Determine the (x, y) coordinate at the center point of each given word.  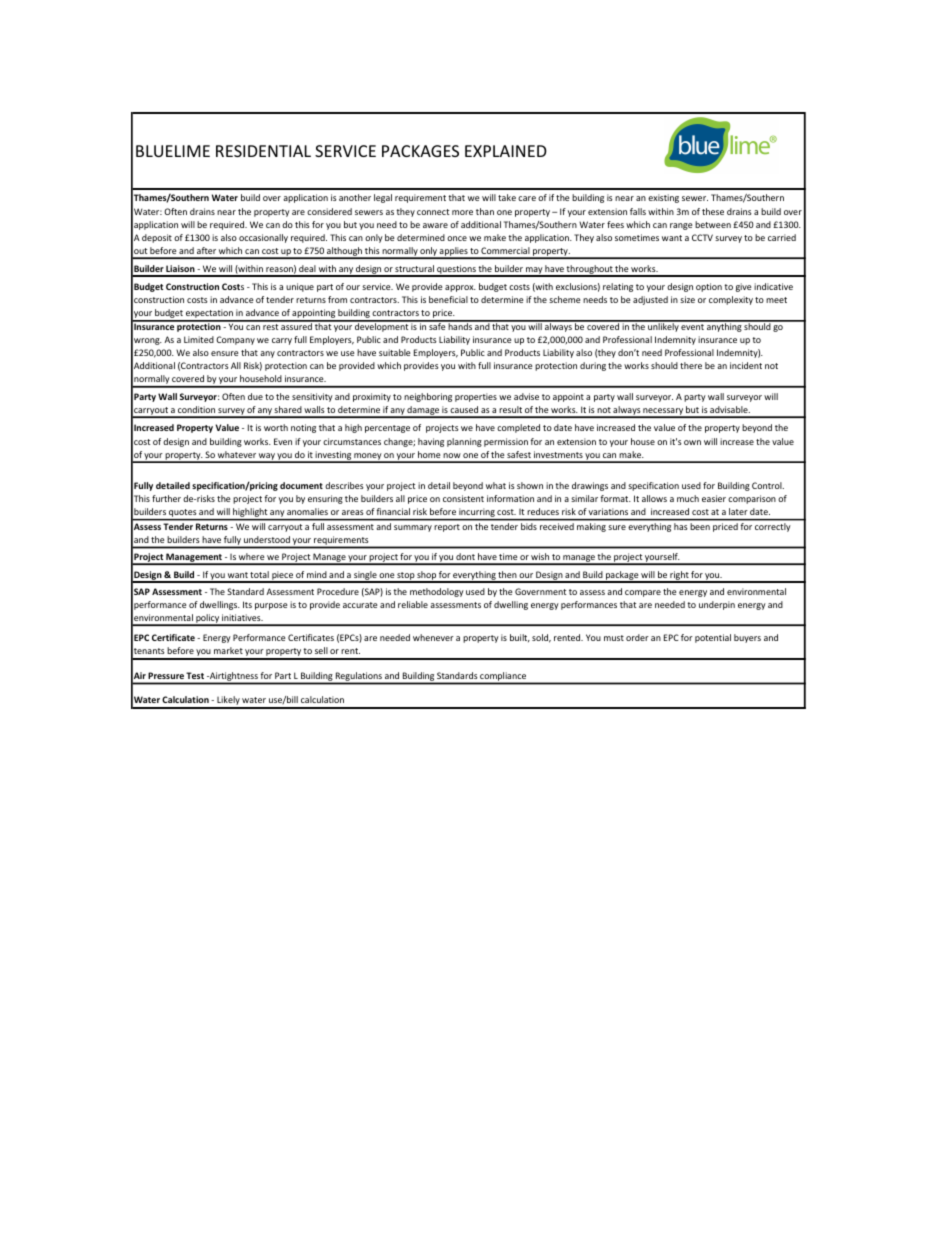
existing (663, 198)
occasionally (263, 238)
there (691, 365)
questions (456, 270)
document (301, 485)
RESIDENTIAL (263, 151)
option (709, 287)
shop (426, 576)
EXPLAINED (506, 151)
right (679, 576)
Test (195, 676)
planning (464, 442)
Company (235, 340)
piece (282, 576)
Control (768, 485)
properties (476, 397)
